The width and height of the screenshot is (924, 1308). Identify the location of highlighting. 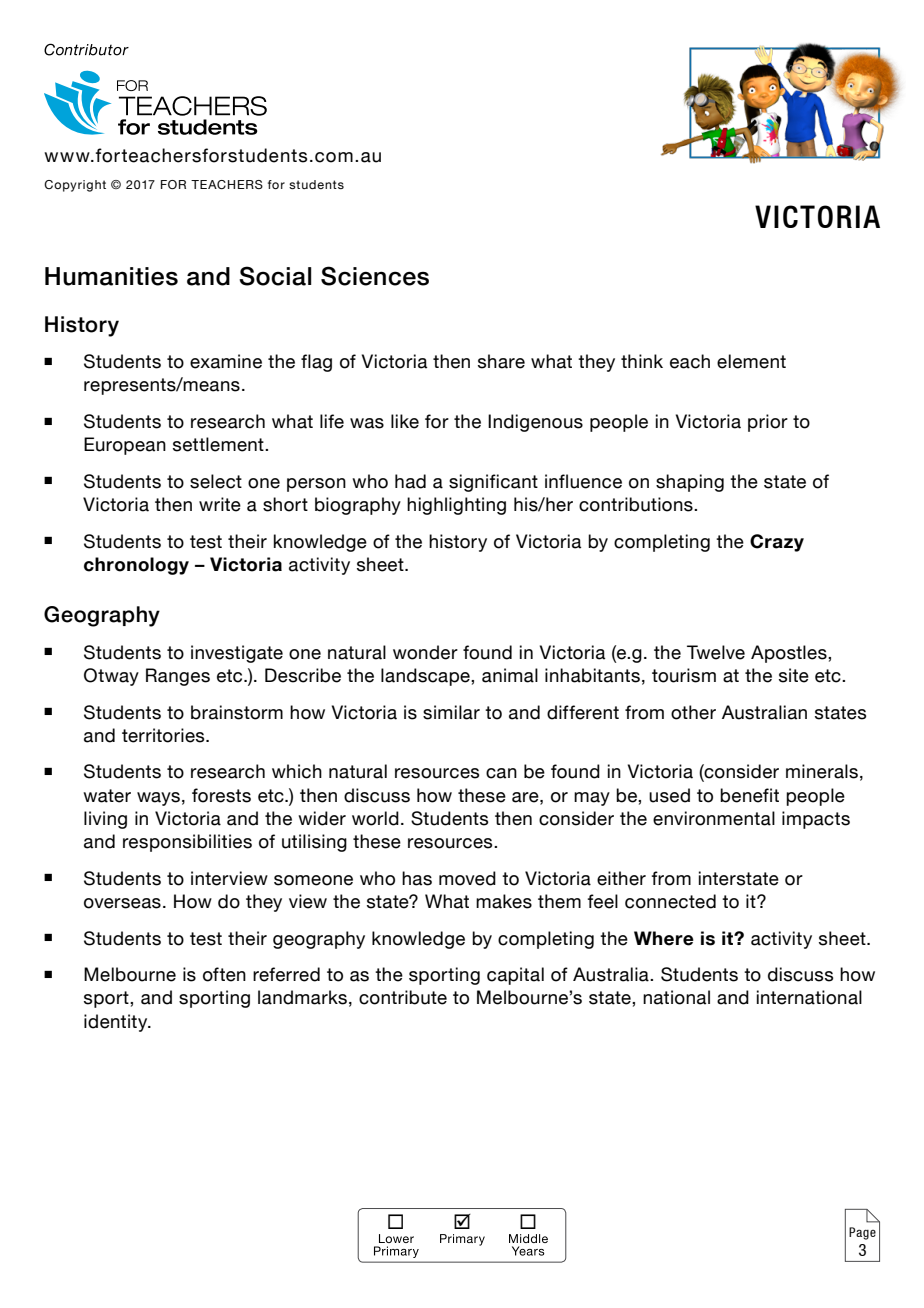
(456, 506).
